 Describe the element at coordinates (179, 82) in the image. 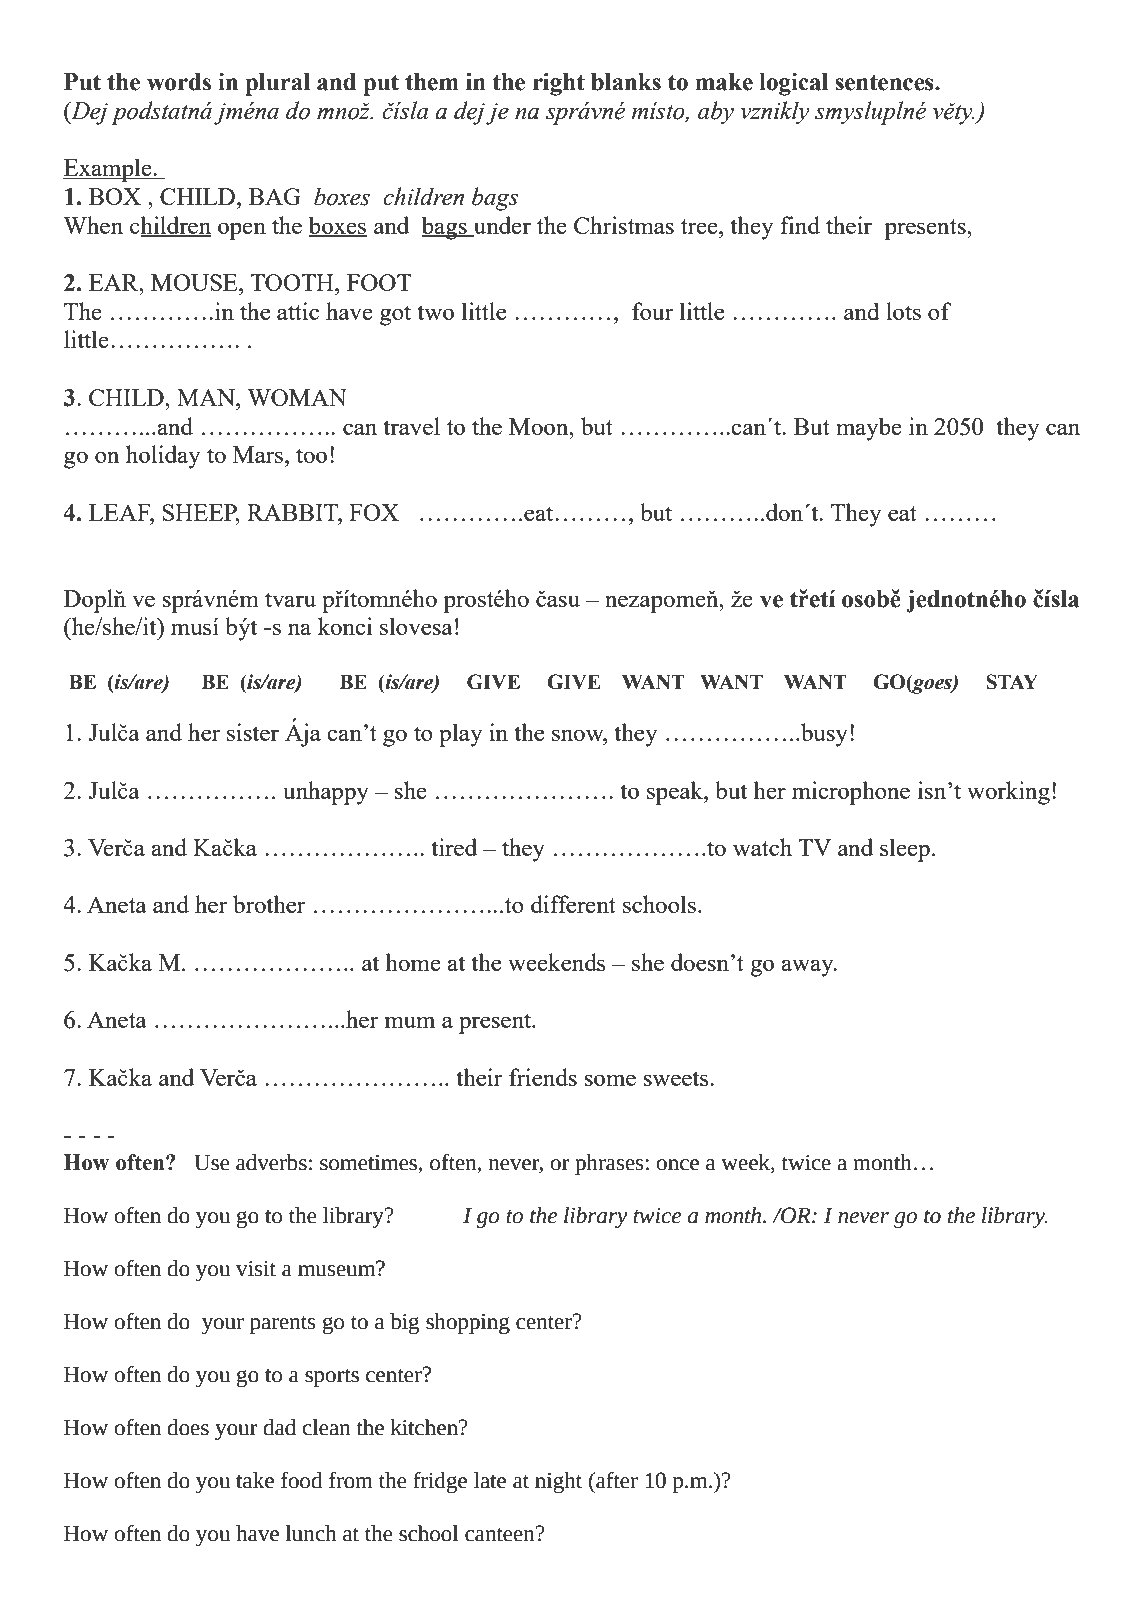

I see `words` at that location.
